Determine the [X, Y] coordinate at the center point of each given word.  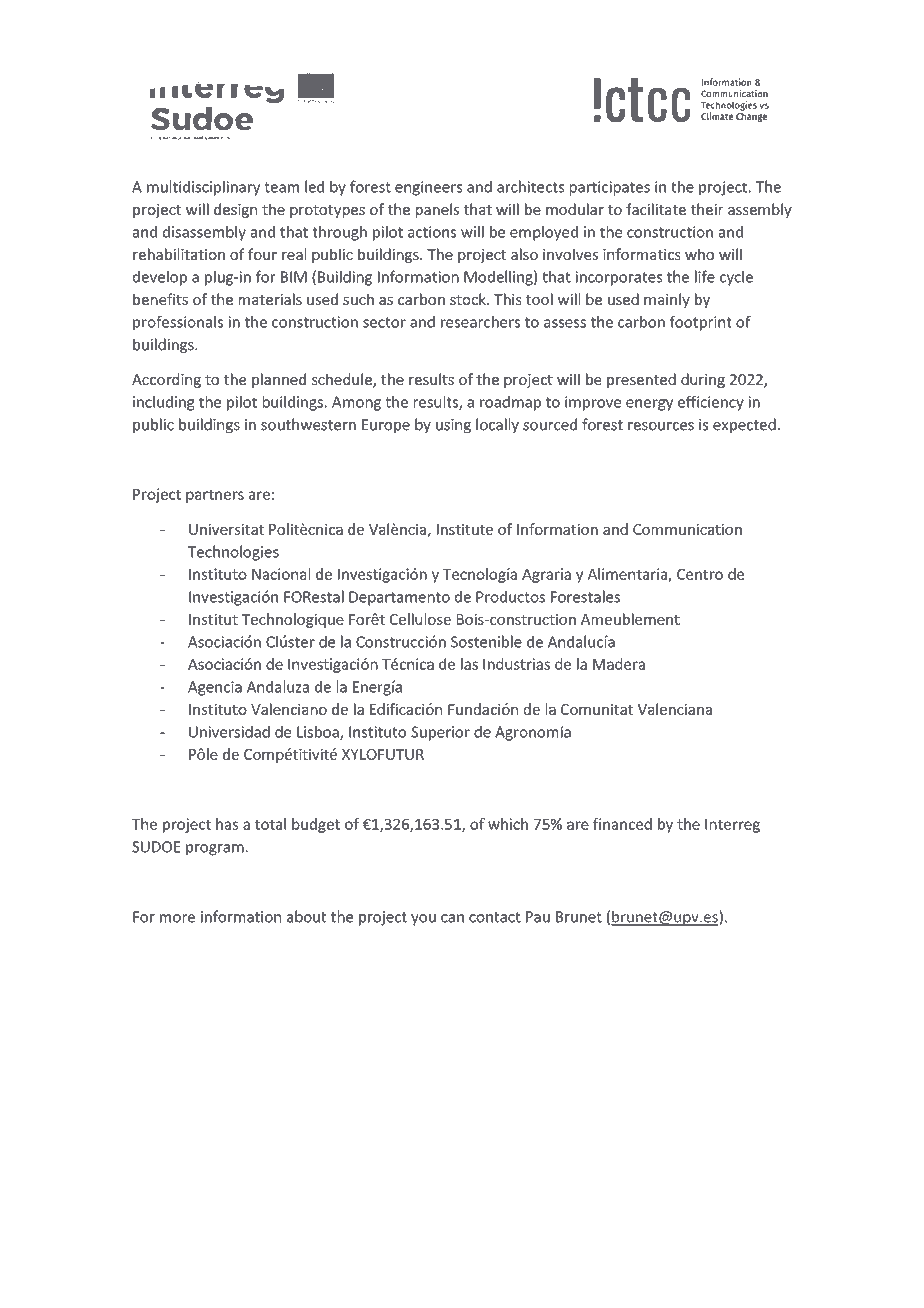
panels [437, 210]
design [235, 210]
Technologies [233, 553]
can [452, 918]
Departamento [399, 598]
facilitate [656, 209]
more [177, 918]
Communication [687, 529]
